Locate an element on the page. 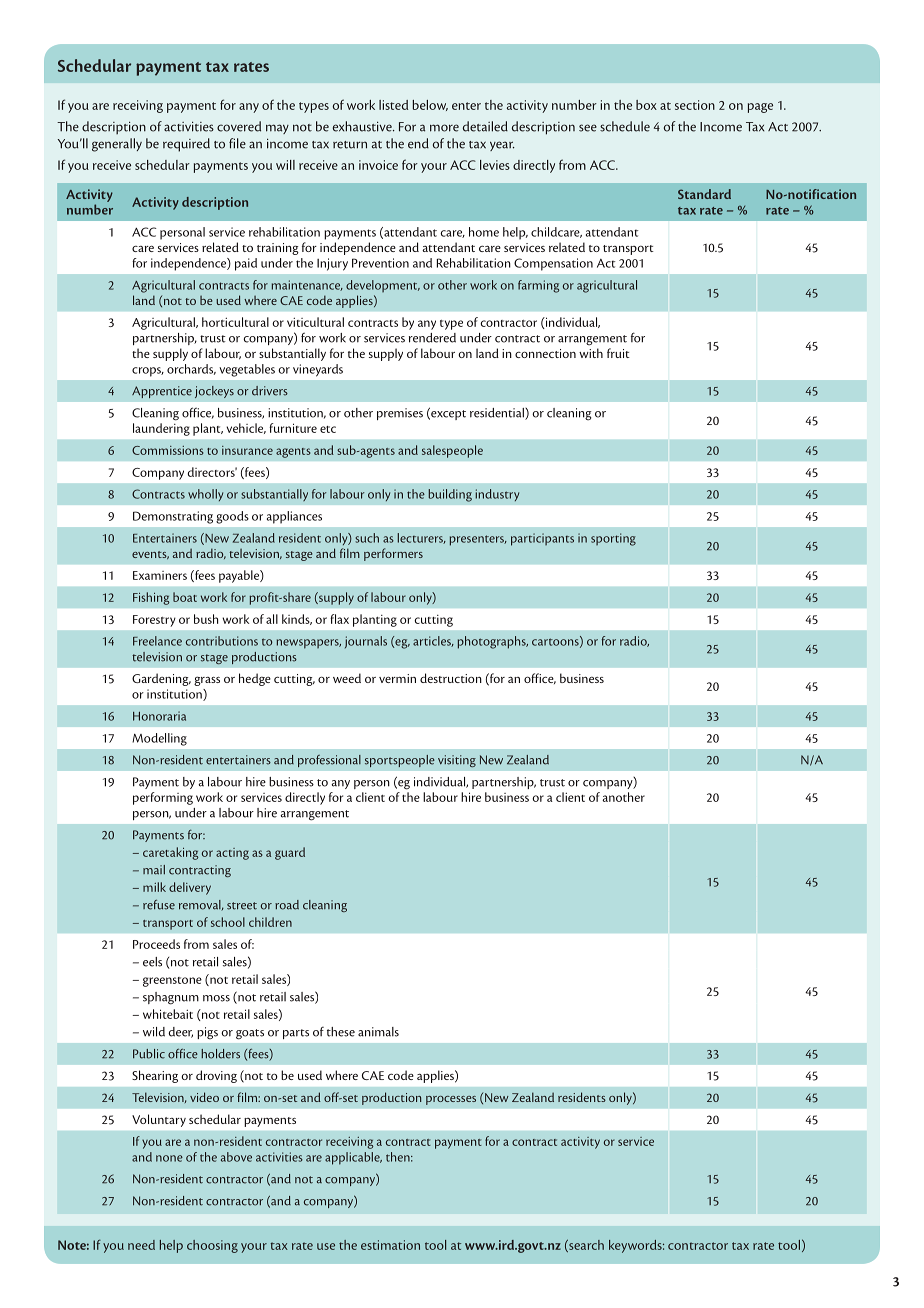 The width and height of the image is (924, 1308). estimation is located at coordinates (390, 1245).
